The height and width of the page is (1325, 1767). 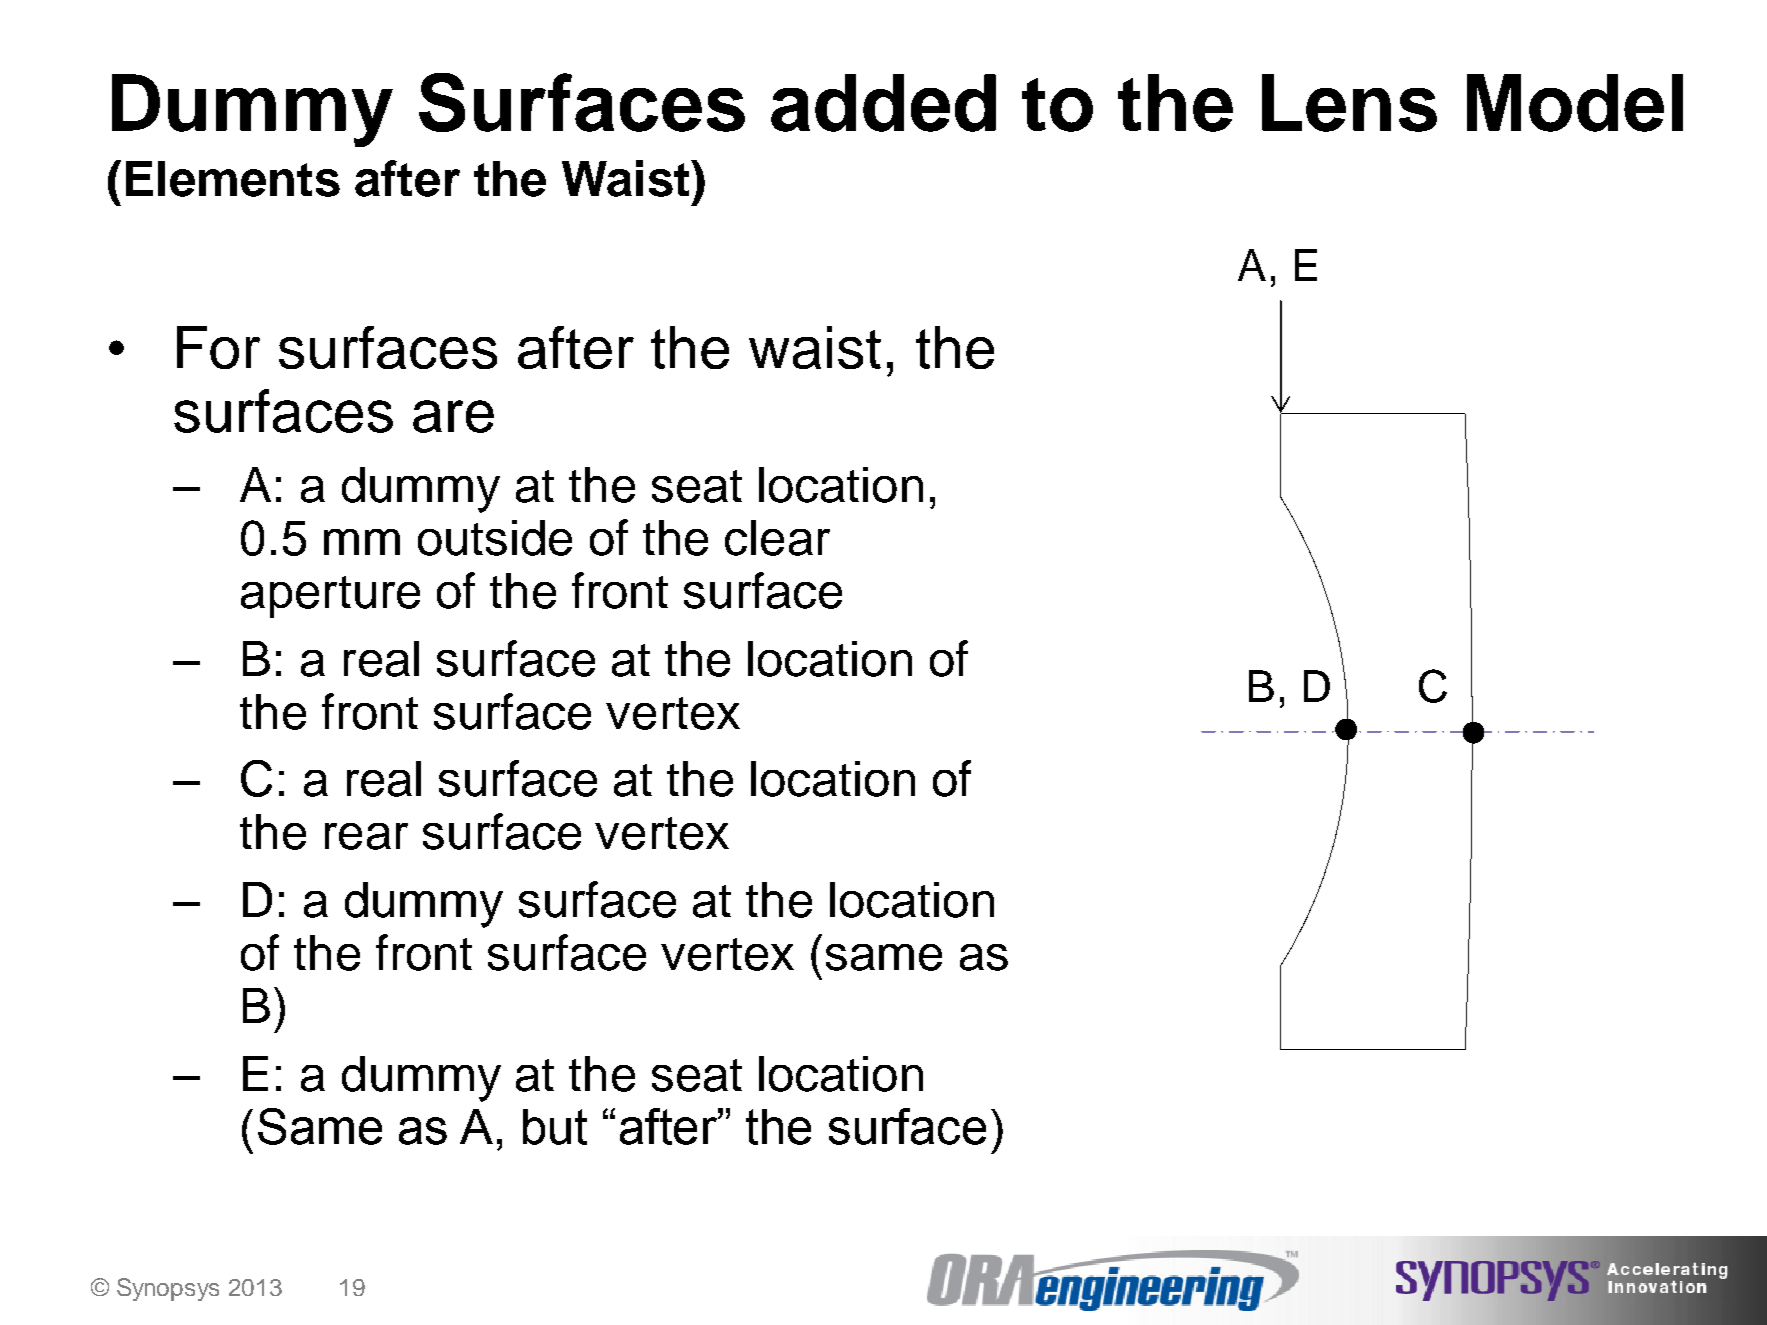 What do you see at coordinates (1349, 103) in the page?
I see `Lens` at bounding box center [1349, 103].
